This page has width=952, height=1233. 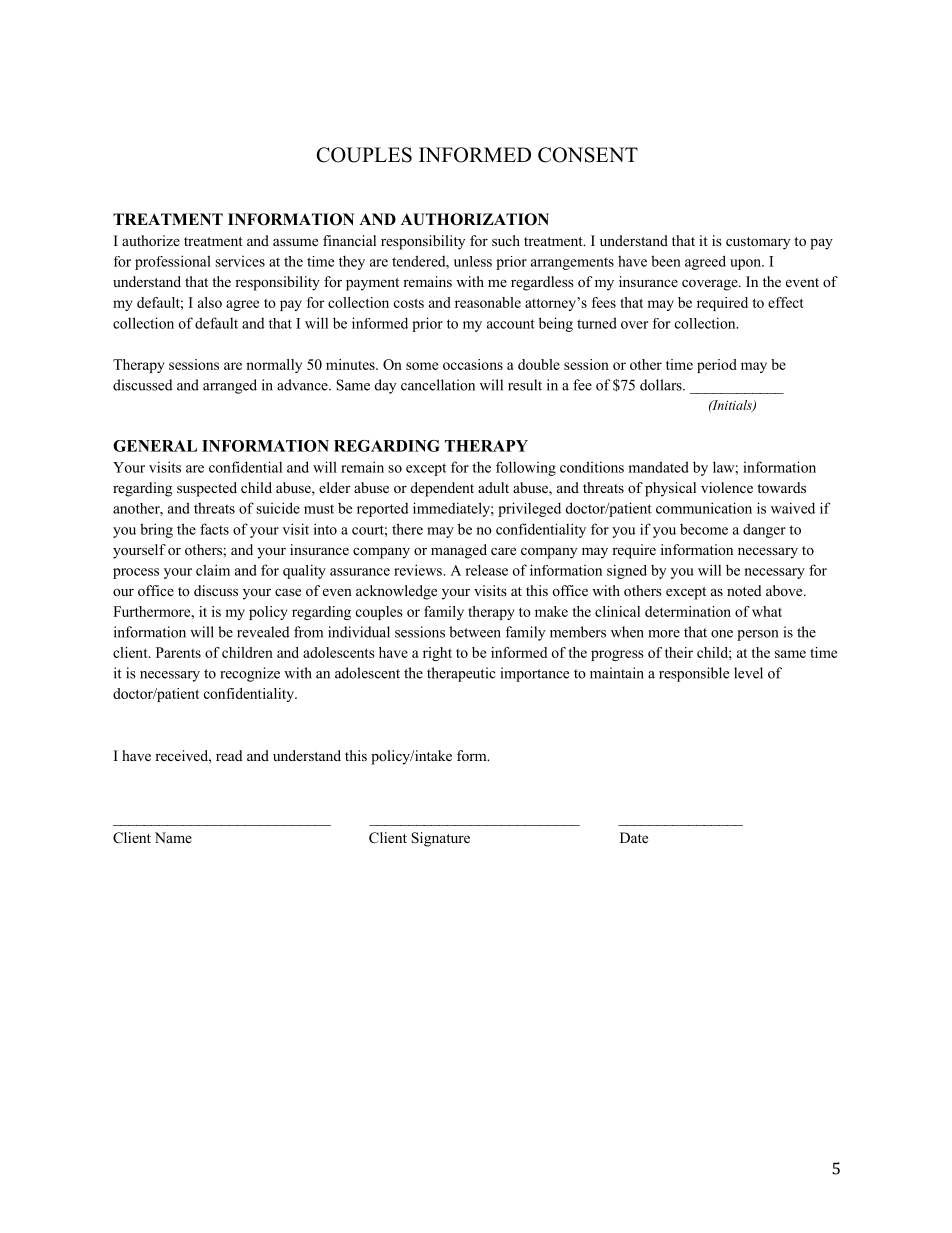 I want to click on period, so click(x=717, y=366).
